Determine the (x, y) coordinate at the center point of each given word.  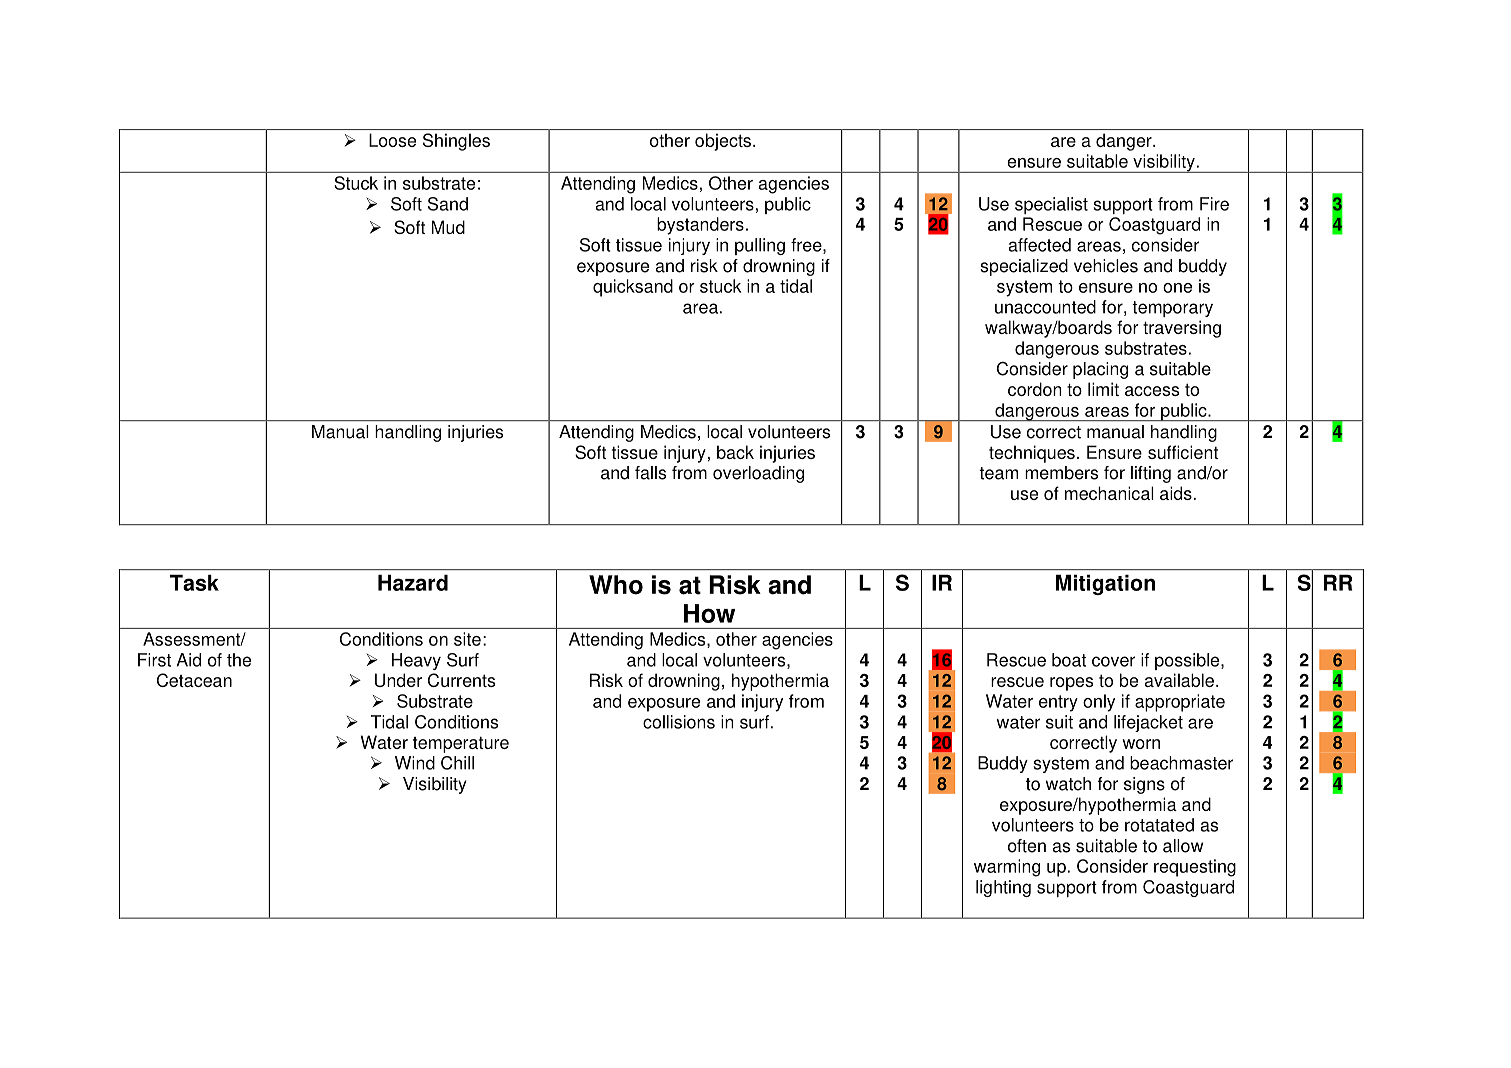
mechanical (1109, 493)
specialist (1051, 205)
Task (194, 582)
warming (1007, 868)
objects (724, 142)
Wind (415, 763)
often (1027, 846)
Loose (392, 140)
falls (650, 473)
